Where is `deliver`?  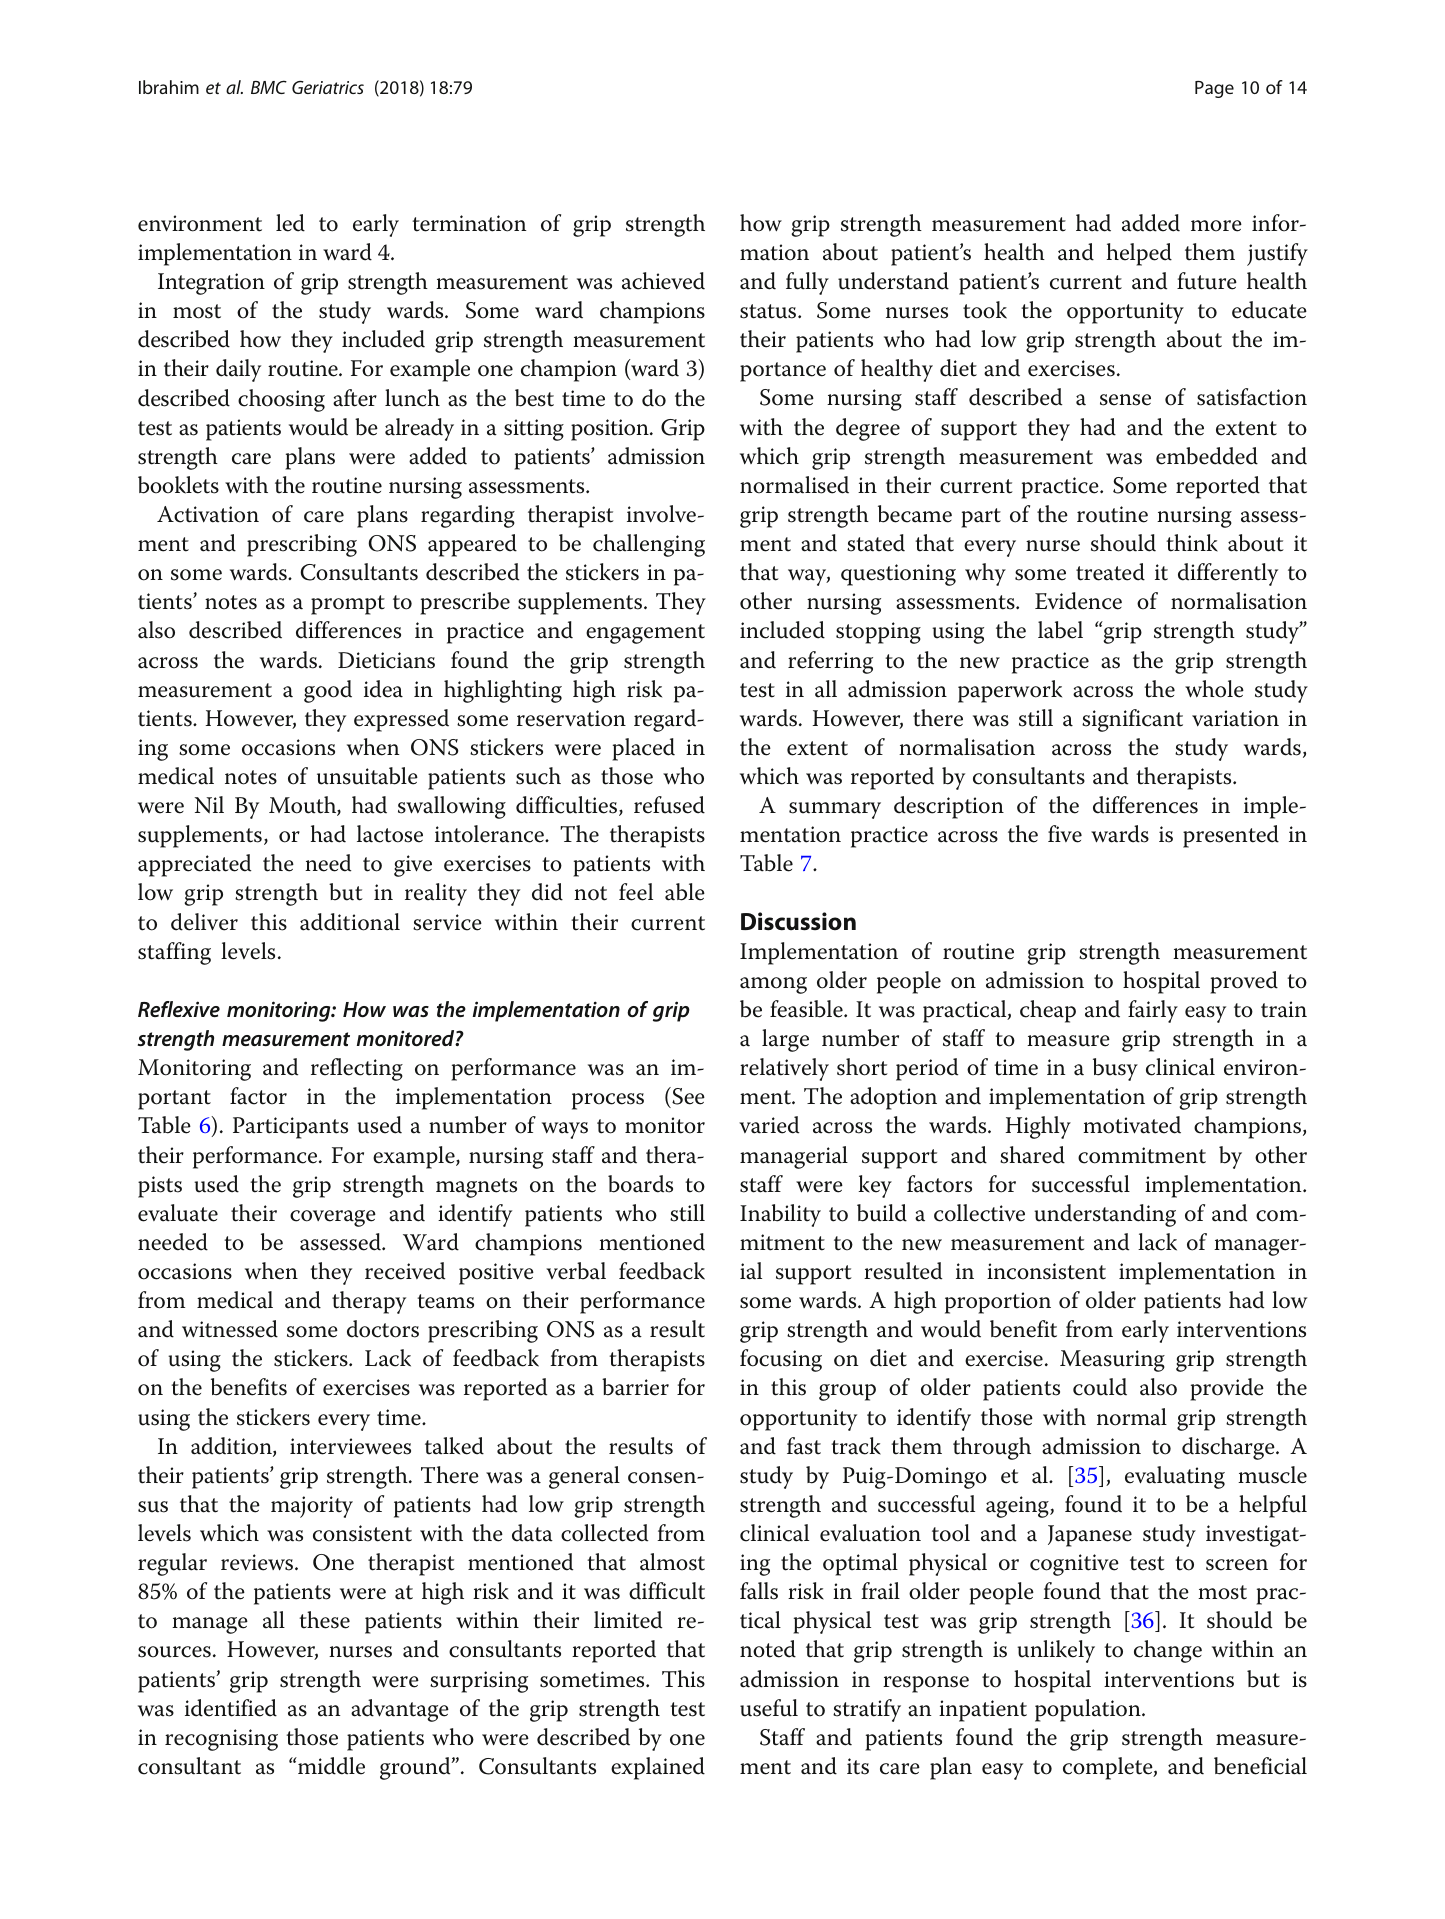 deliver is located at coordinates (204, 922).
